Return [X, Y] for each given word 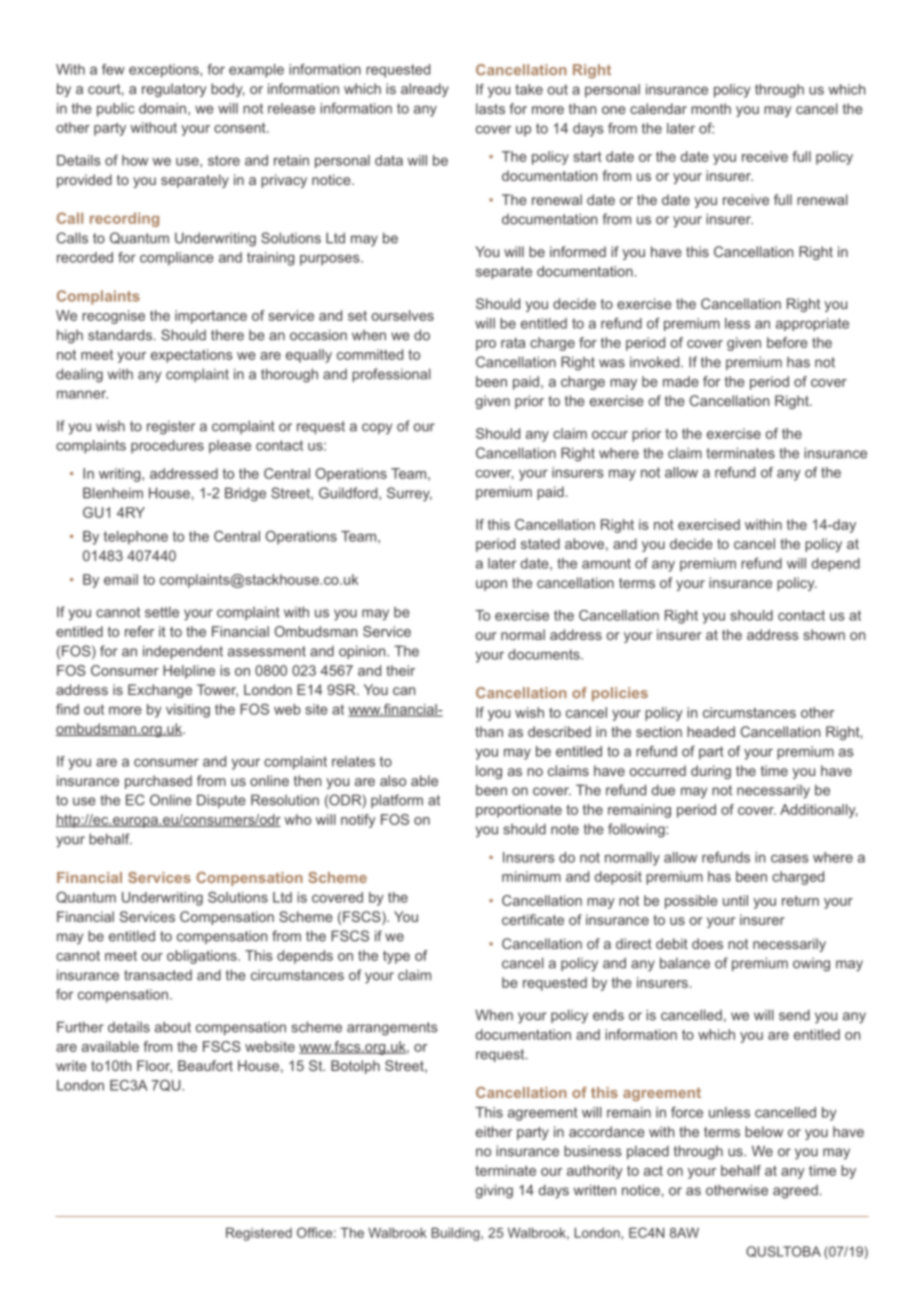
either [494, 1131]
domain [162, 108]
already [425, 90]
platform [397, 801]
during [711, 772]
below [764, 1131]
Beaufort [205, 1065]
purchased [158, 782]
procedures [167, 447]
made [681, 381]
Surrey [409, 494]
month [711, 108]
